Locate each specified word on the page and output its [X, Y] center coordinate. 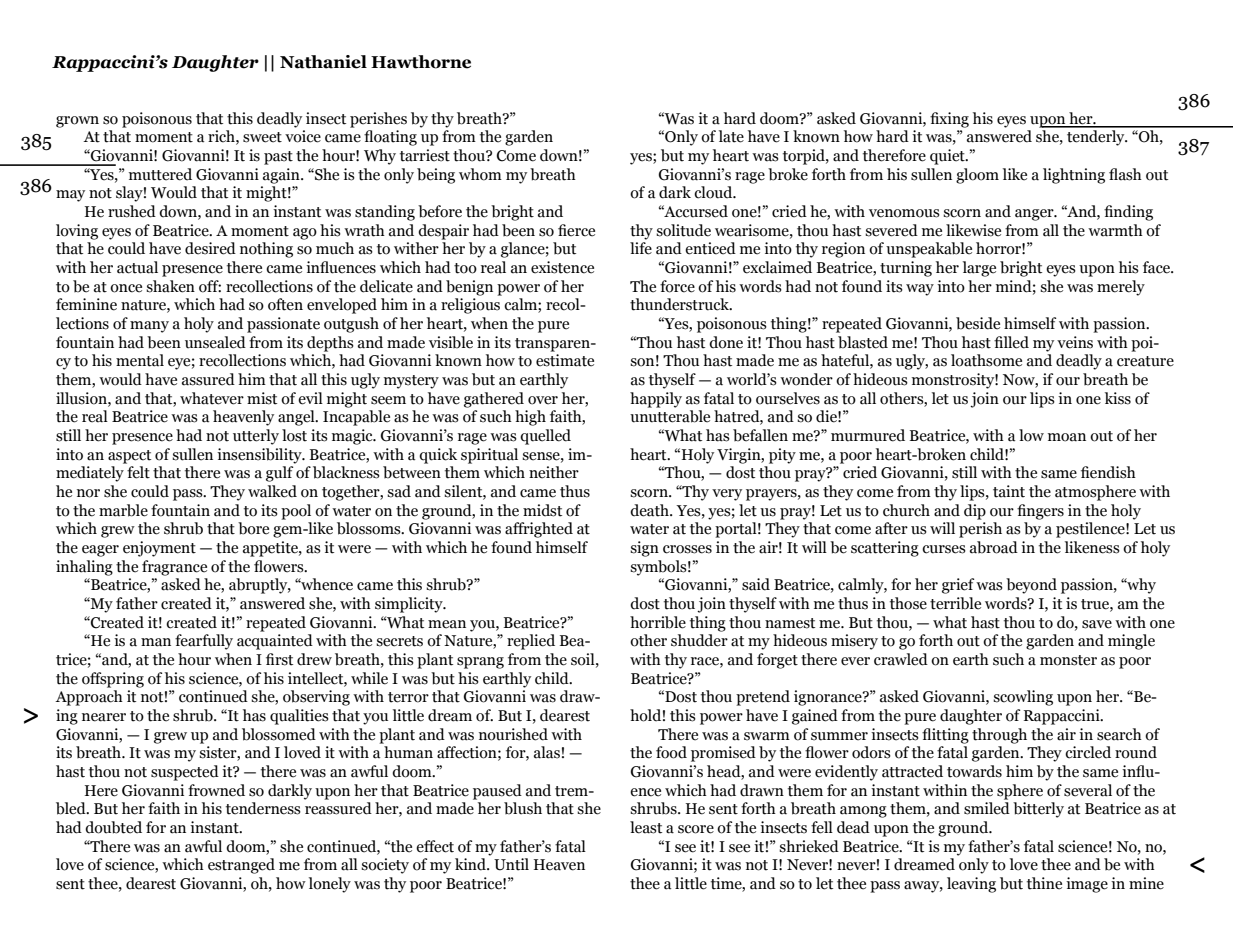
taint [1009, 491]
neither [554, 472]
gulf [279, 474]
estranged [241, 866]
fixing [949, 120]
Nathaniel [323, 62]
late [731, 136]
